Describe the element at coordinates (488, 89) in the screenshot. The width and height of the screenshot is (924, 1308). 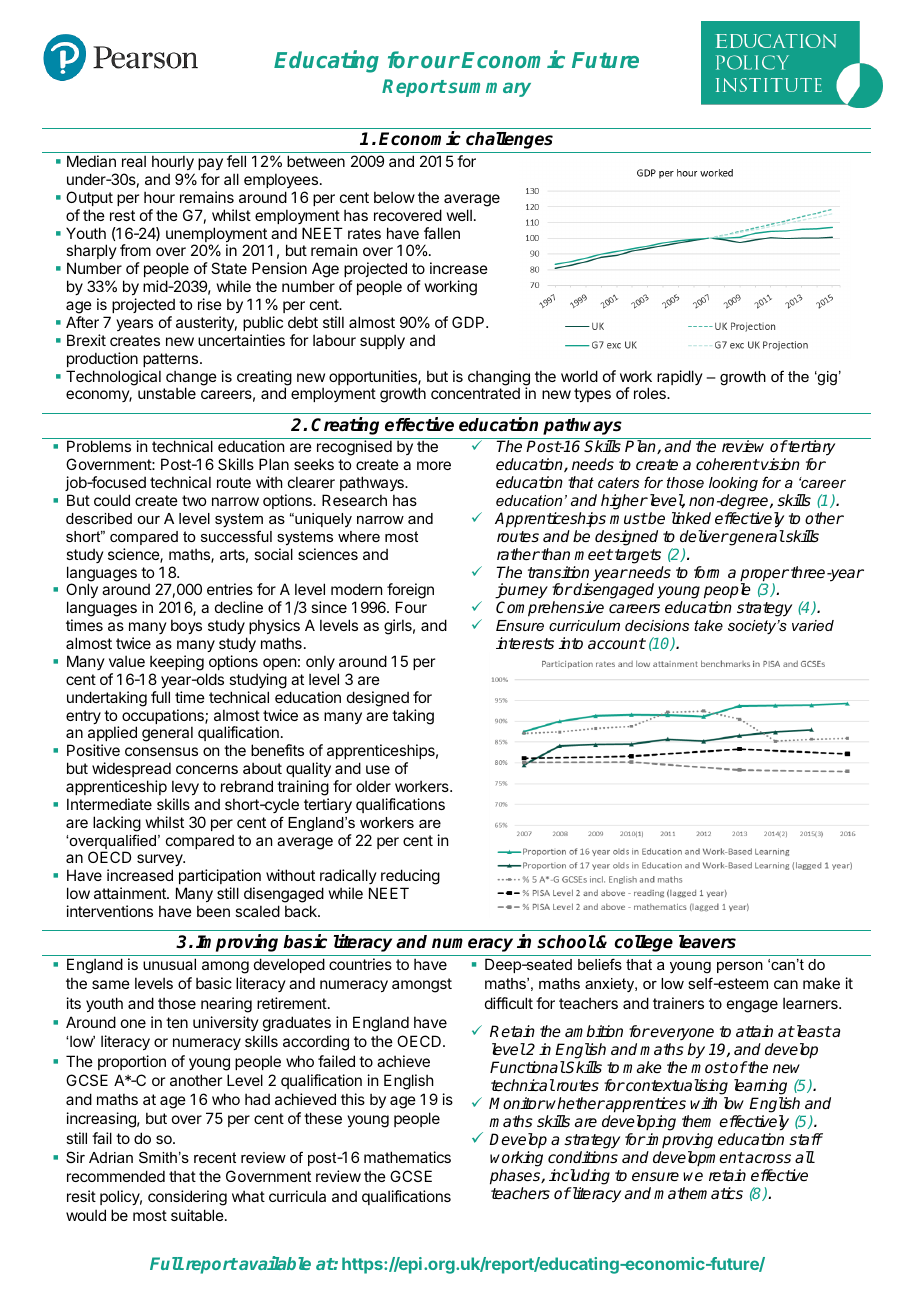
I see `summary` at that location.
